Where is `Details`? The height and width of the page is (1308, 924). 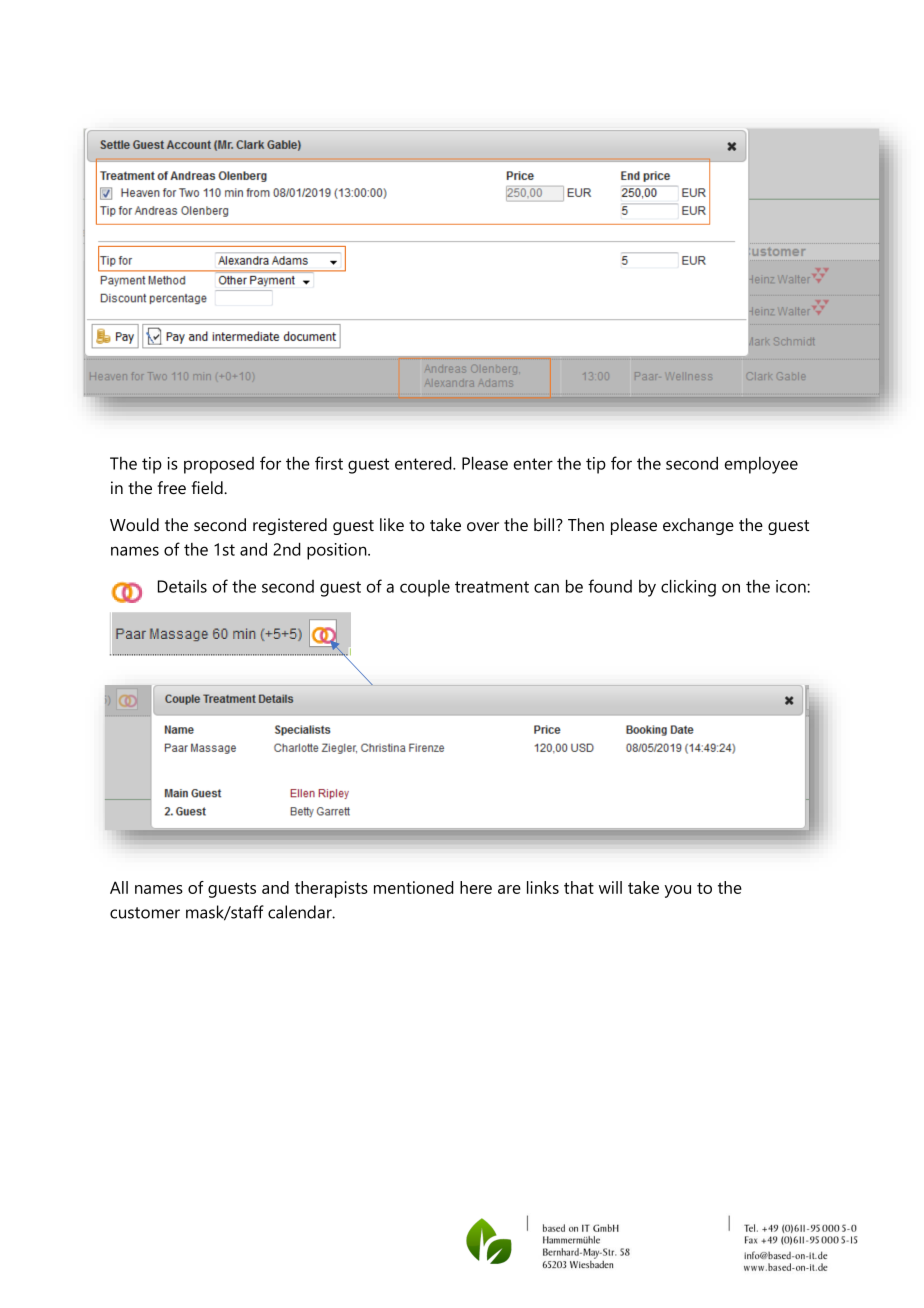 Details is located at coordinates (182, 586).
